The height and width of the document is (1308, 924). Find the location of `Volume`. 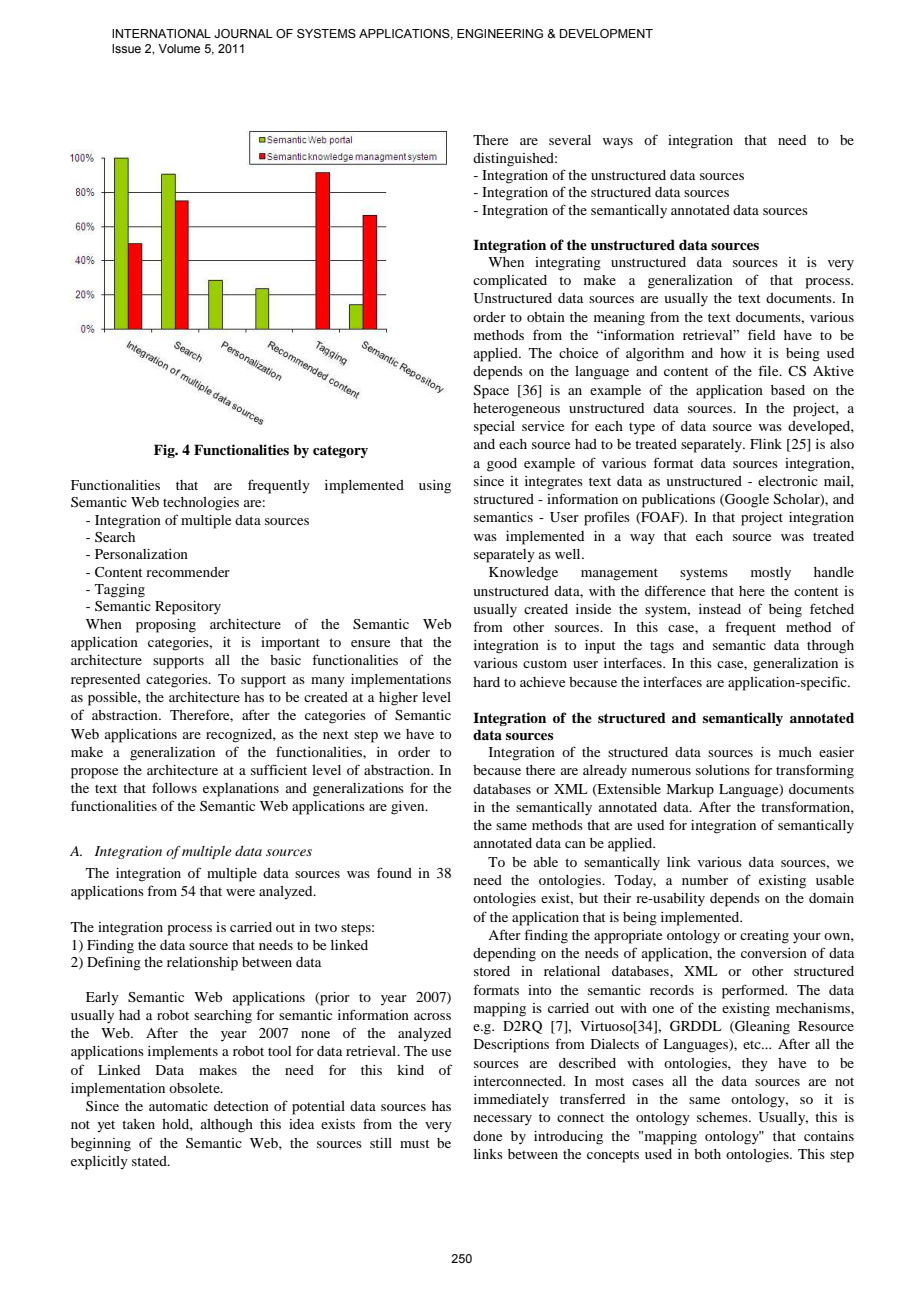

Volume is located at coordinates (179, 48).
